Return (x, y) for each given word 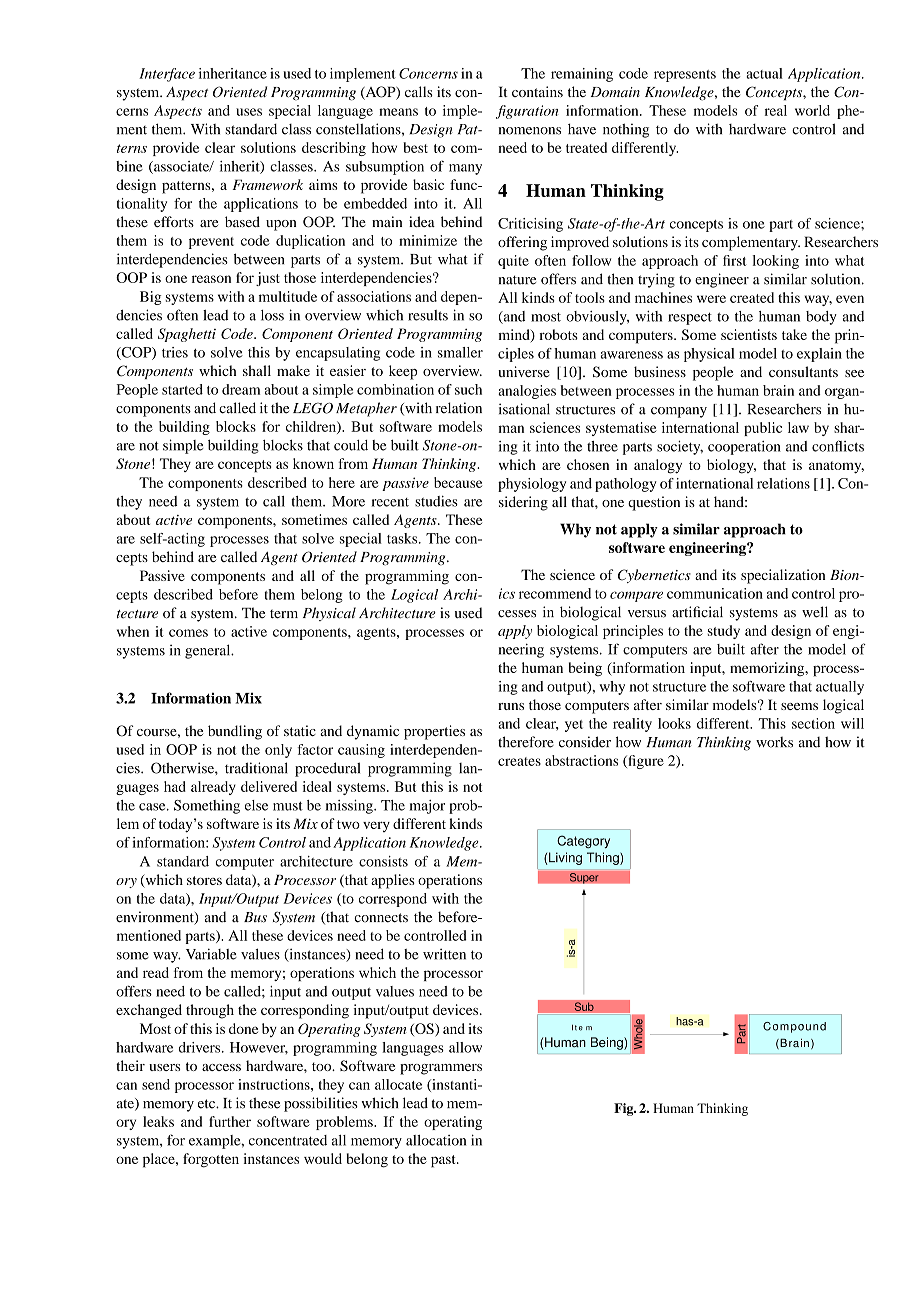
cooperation (744, 448)
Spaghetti (187, 335)
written (444, 954)
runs (511, 706)
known (313, 463)
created (752, 297)
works (774, 742)
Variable (211, 954)
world (812, 110)
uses (249, 112)
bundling (235, 732)
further (230, 1121)
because (458, 482)
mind (515, 335)
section (813, 723)
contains (537, 91)
